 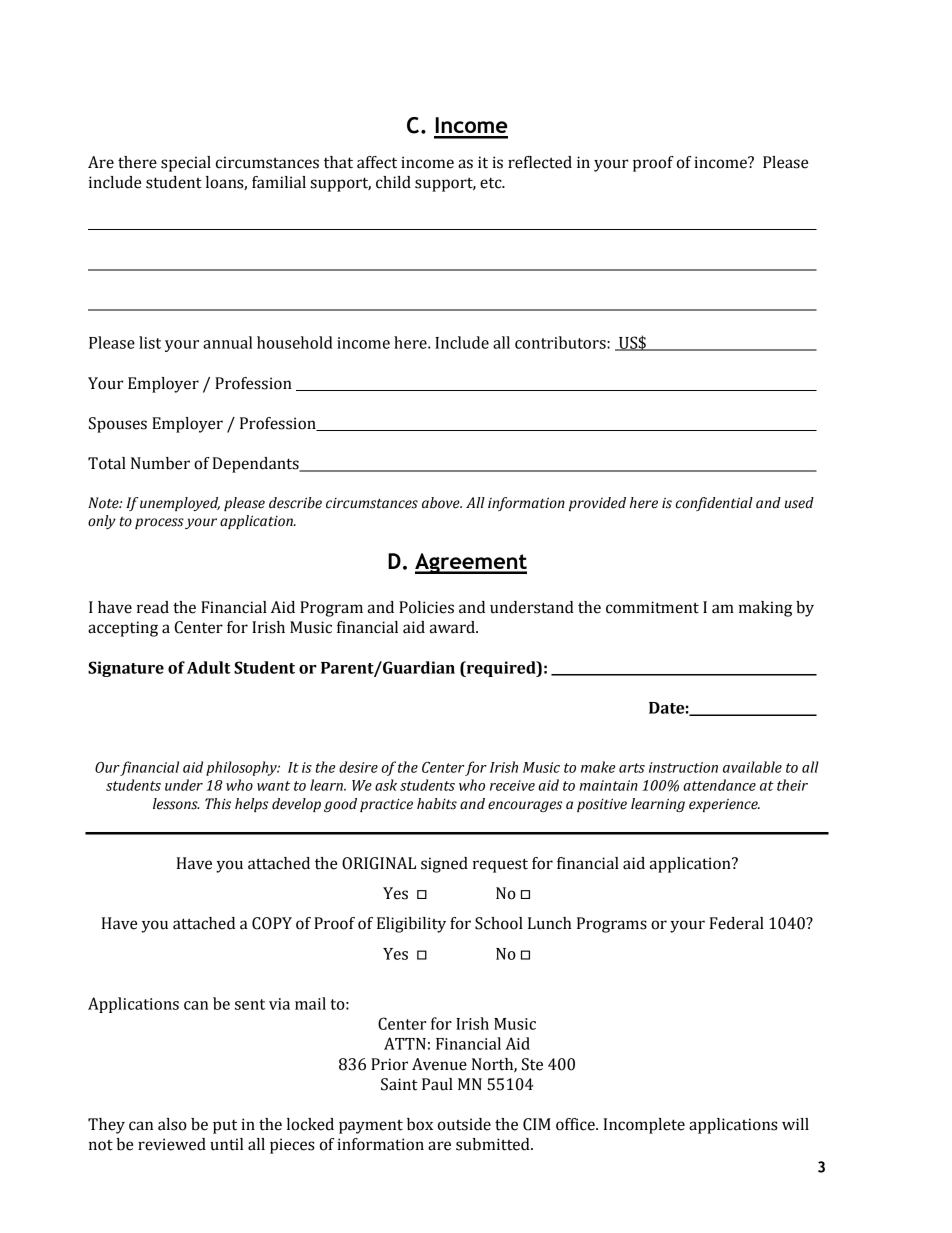 I want to click on Incomplete, so click(x=644, y=1126).
